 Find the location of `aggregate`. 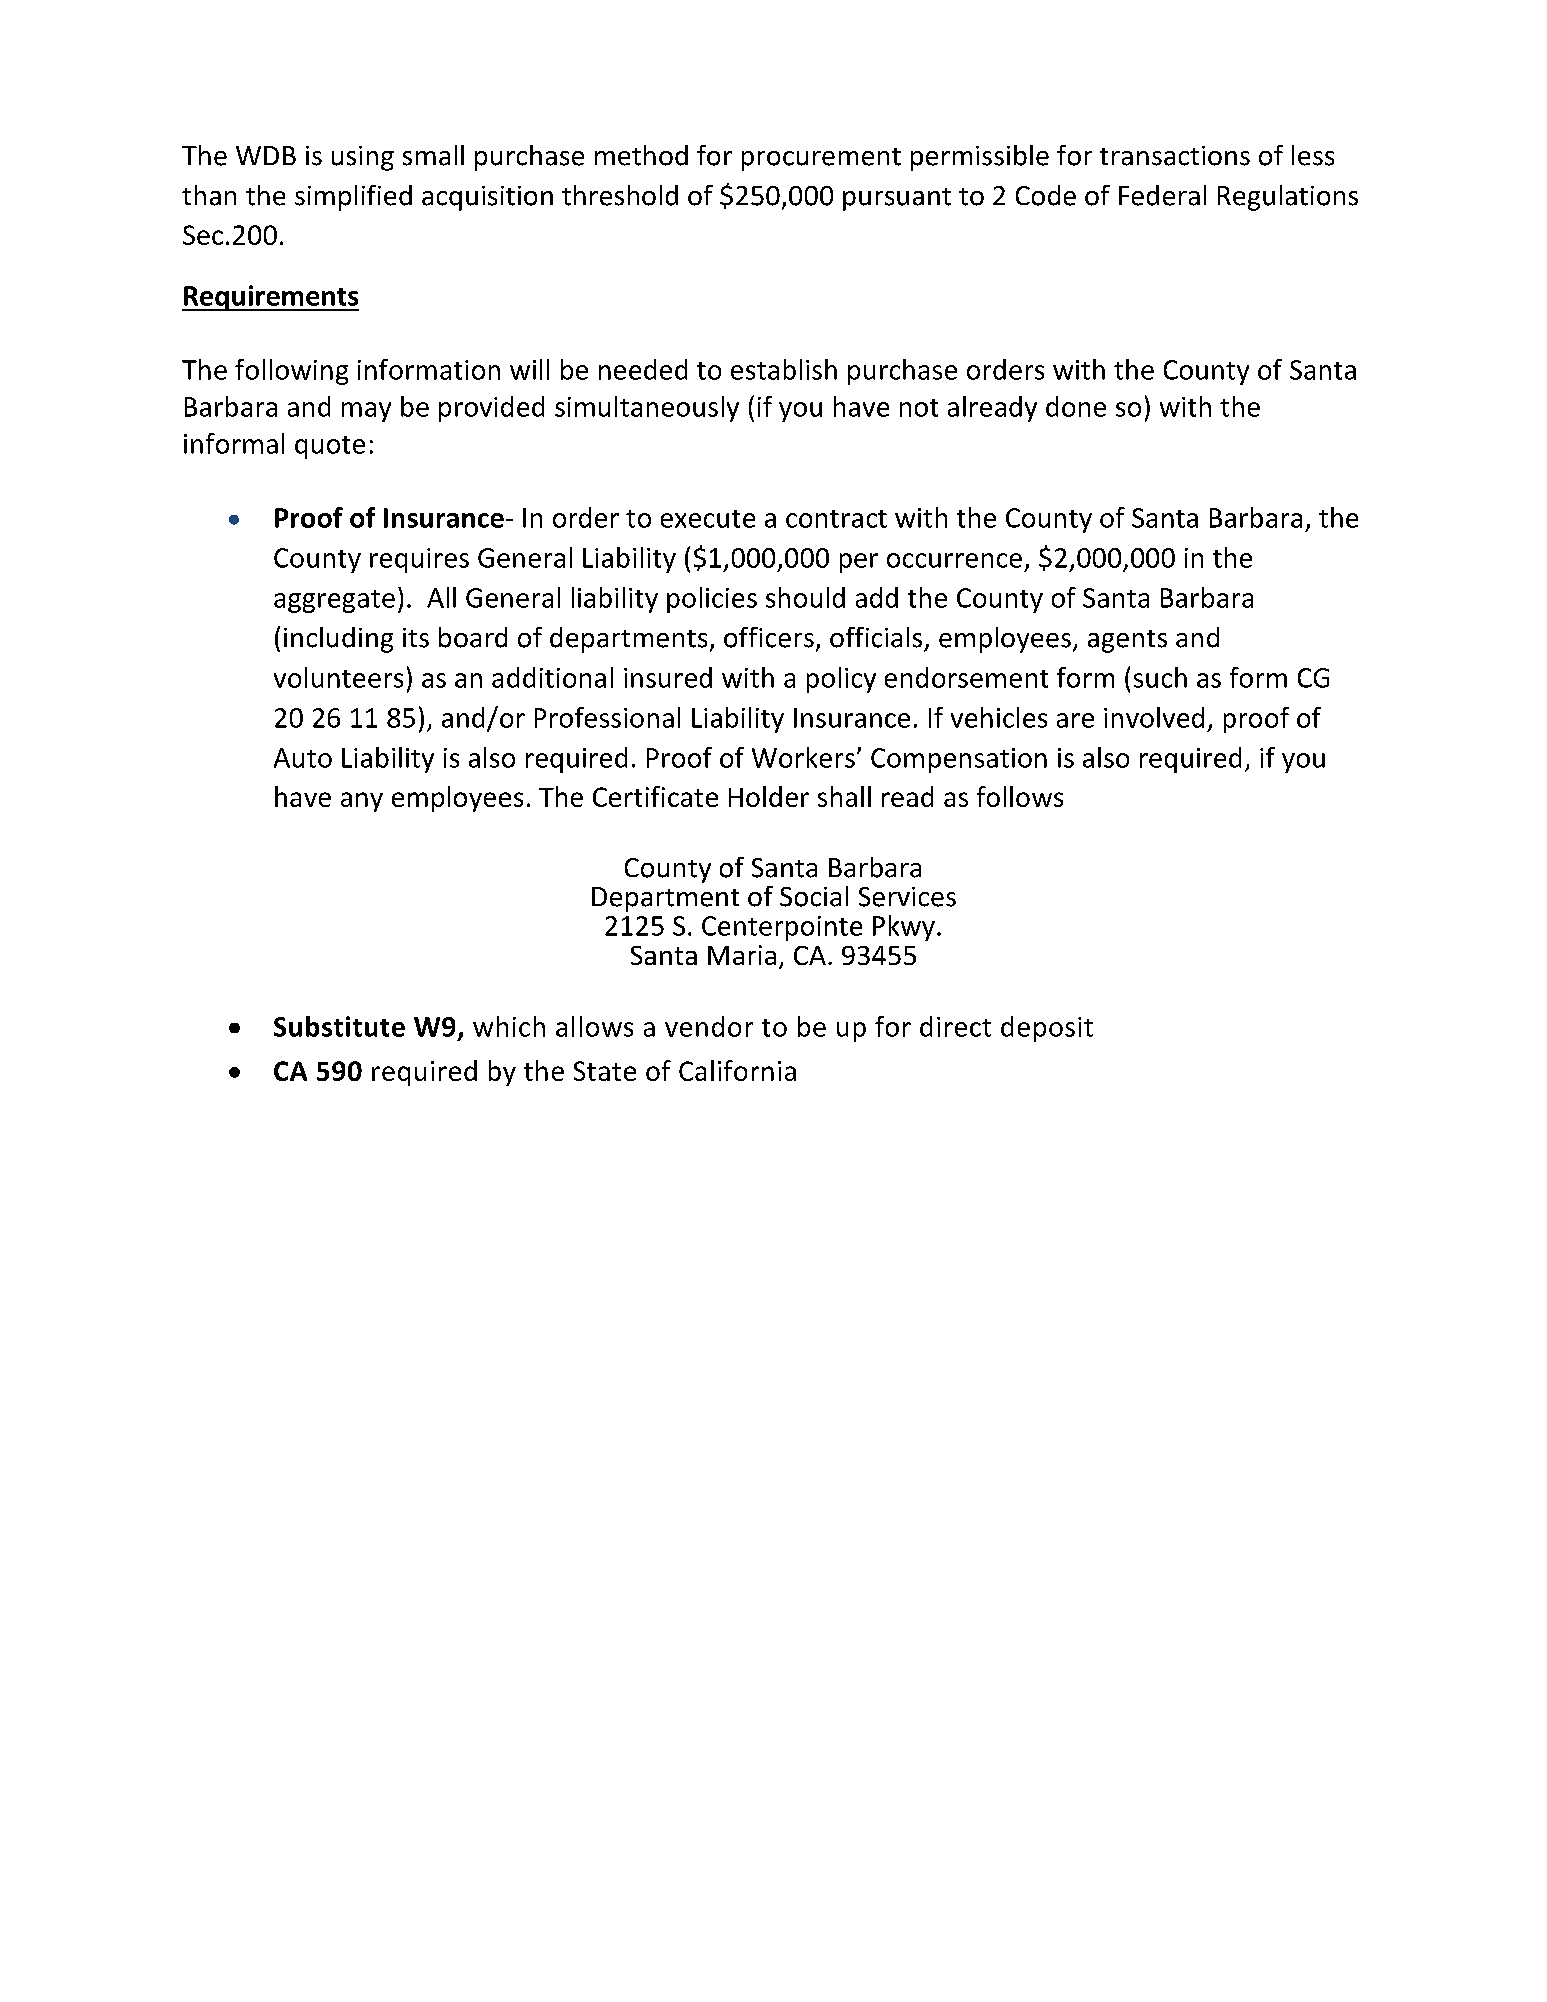

aggregate is located at coordinates (334, 601).
